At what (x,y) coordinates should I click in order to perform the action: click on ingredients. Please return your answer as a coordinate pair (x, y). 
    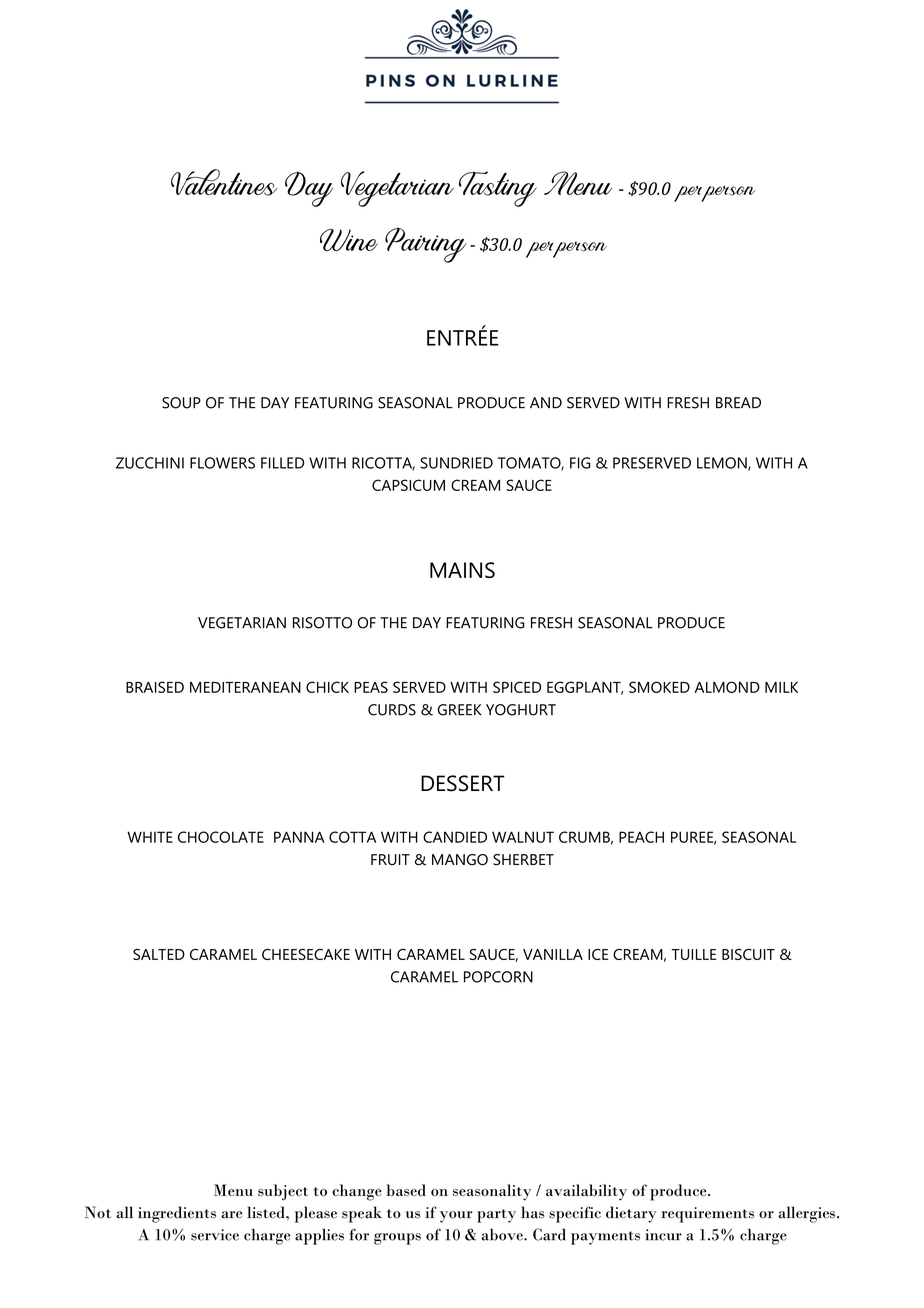
    Looking at the image, I should click on (177, 1214).
